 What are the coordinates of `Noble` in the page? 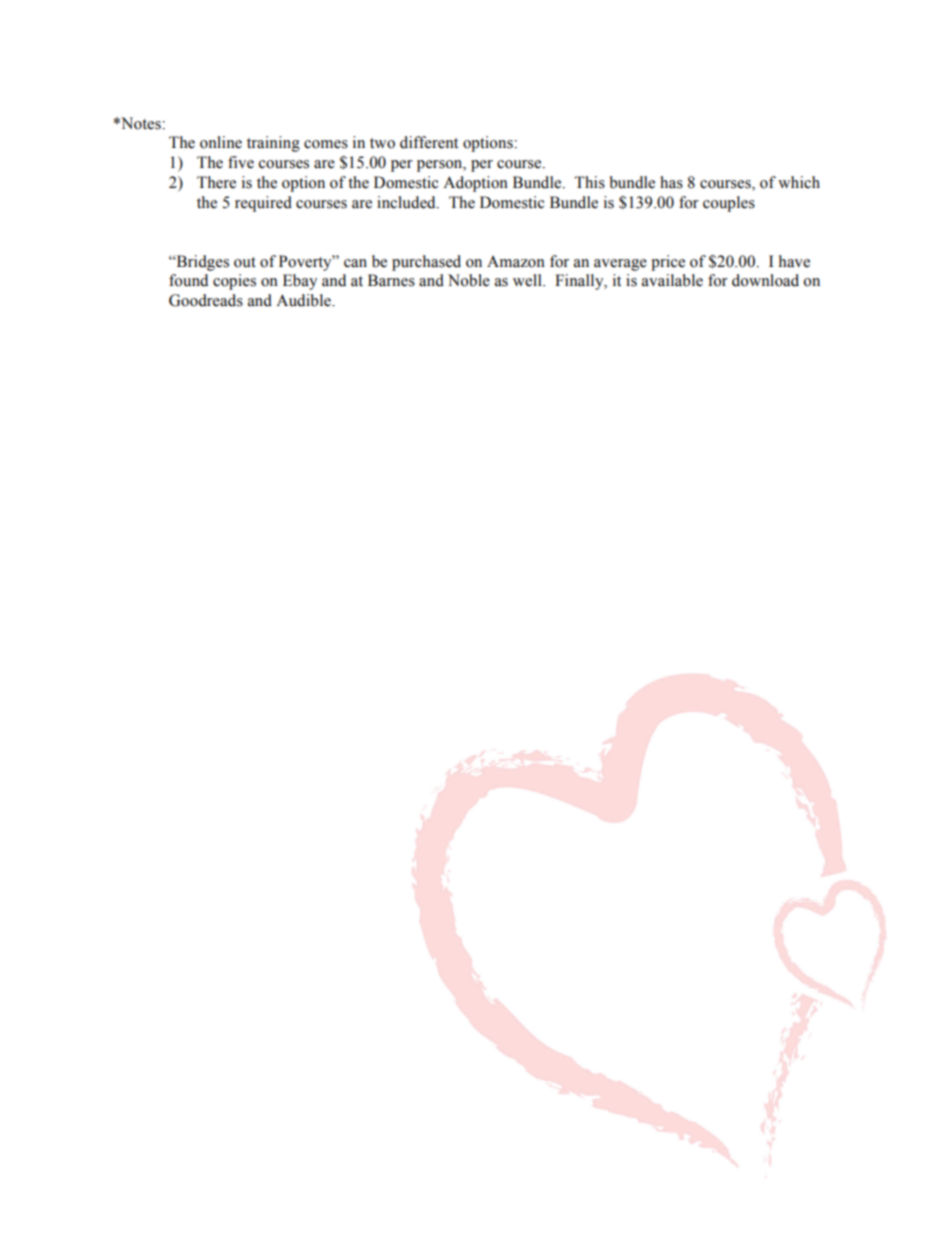 It's located at (469, 280).
